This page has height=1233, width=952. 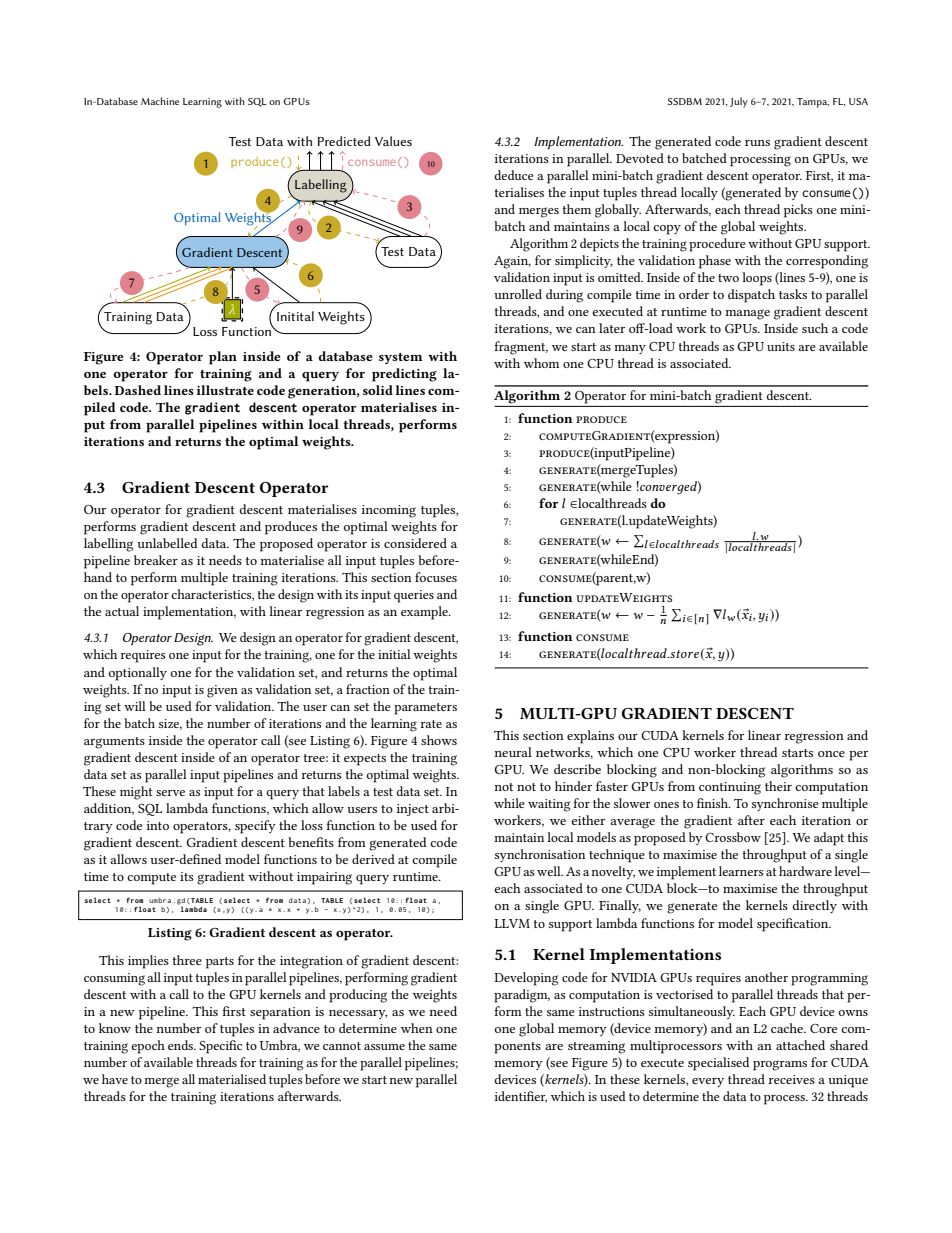 What do you see at coordinates (831, 754) in the page?
I see `once` at bounding box center [831, 754].
